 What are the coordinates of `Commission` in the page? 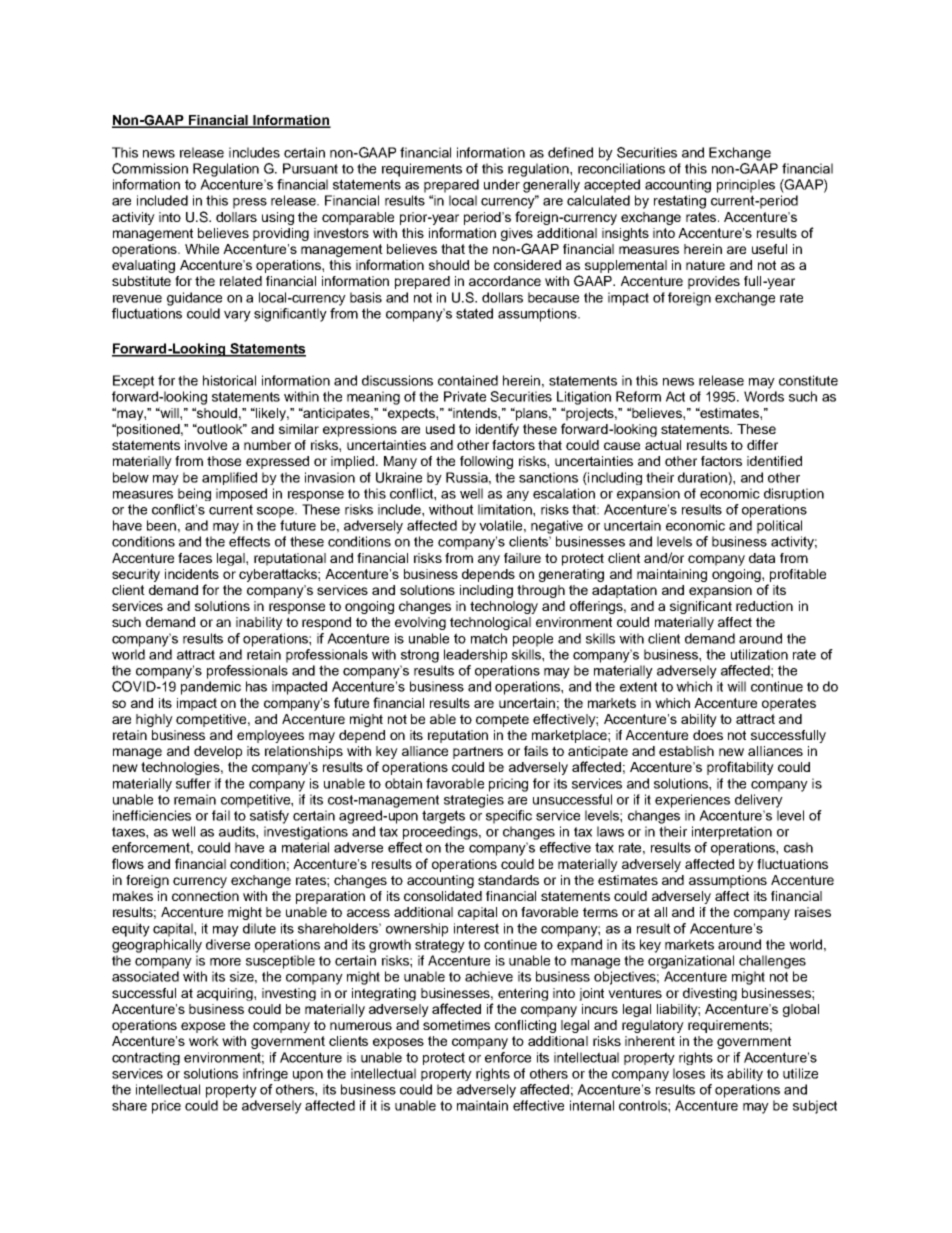 It's located at (150, 168).
